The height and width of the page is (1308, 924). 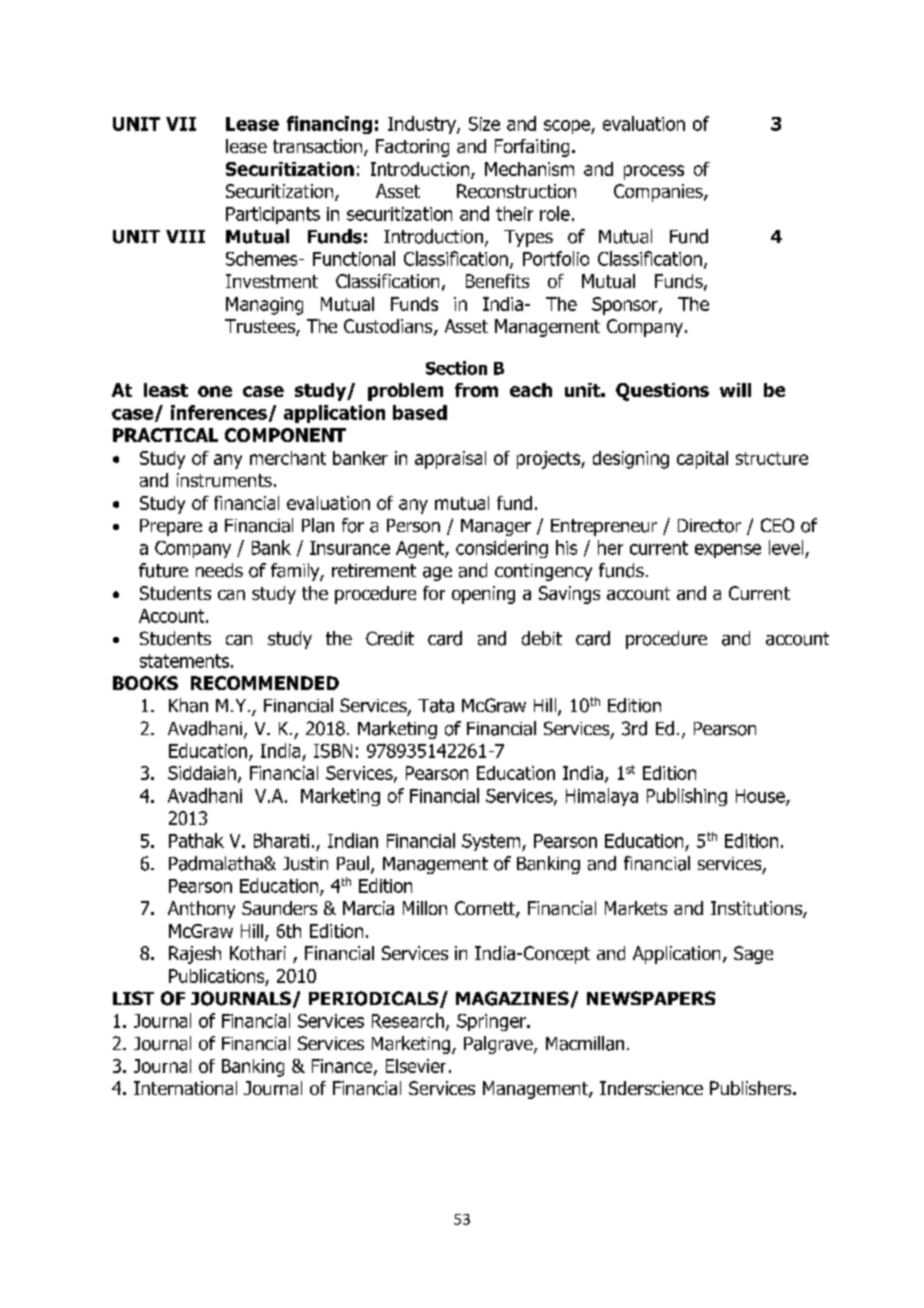 What do you see at coordinates (436, 706) in the page?
I see `Tata` at bounding box center [436, 706].
